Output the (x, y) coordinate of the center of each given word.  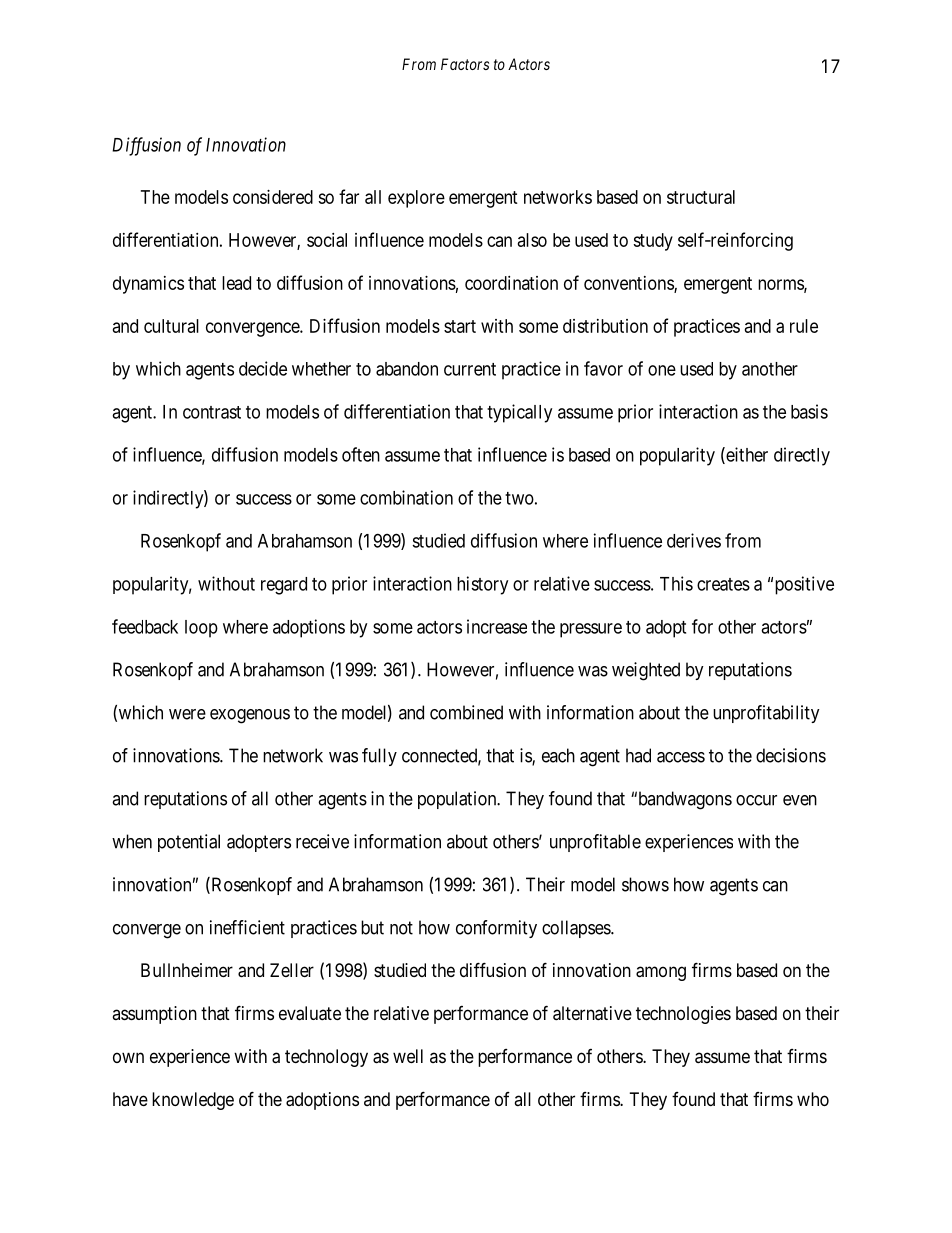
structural (701, 197)
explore (416, 199)
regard (284, 586)
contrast (212, 412)
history (482, 585)
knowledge (193, 1101)
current (470, 369)
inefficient (247, 927)
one (662, 370)
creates (723, 584)
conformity (496, 929)
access (681, 757)
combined (466, 712)
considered (273, 197)
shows (645, 884)
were (187, 714)
